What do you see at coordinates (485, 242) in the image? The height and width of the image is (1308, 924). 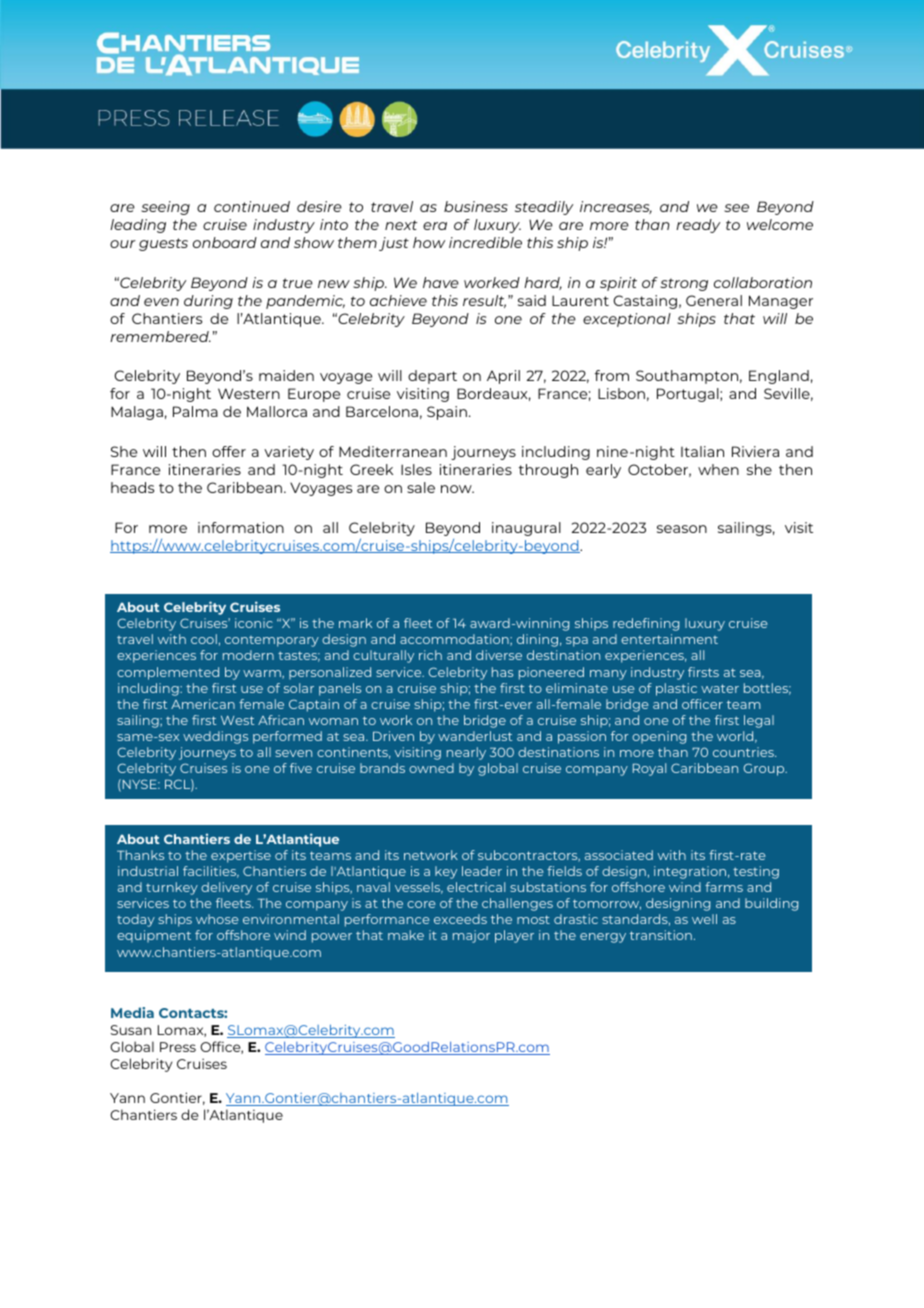 I see `incredible` at bounding box center [485, 242].
